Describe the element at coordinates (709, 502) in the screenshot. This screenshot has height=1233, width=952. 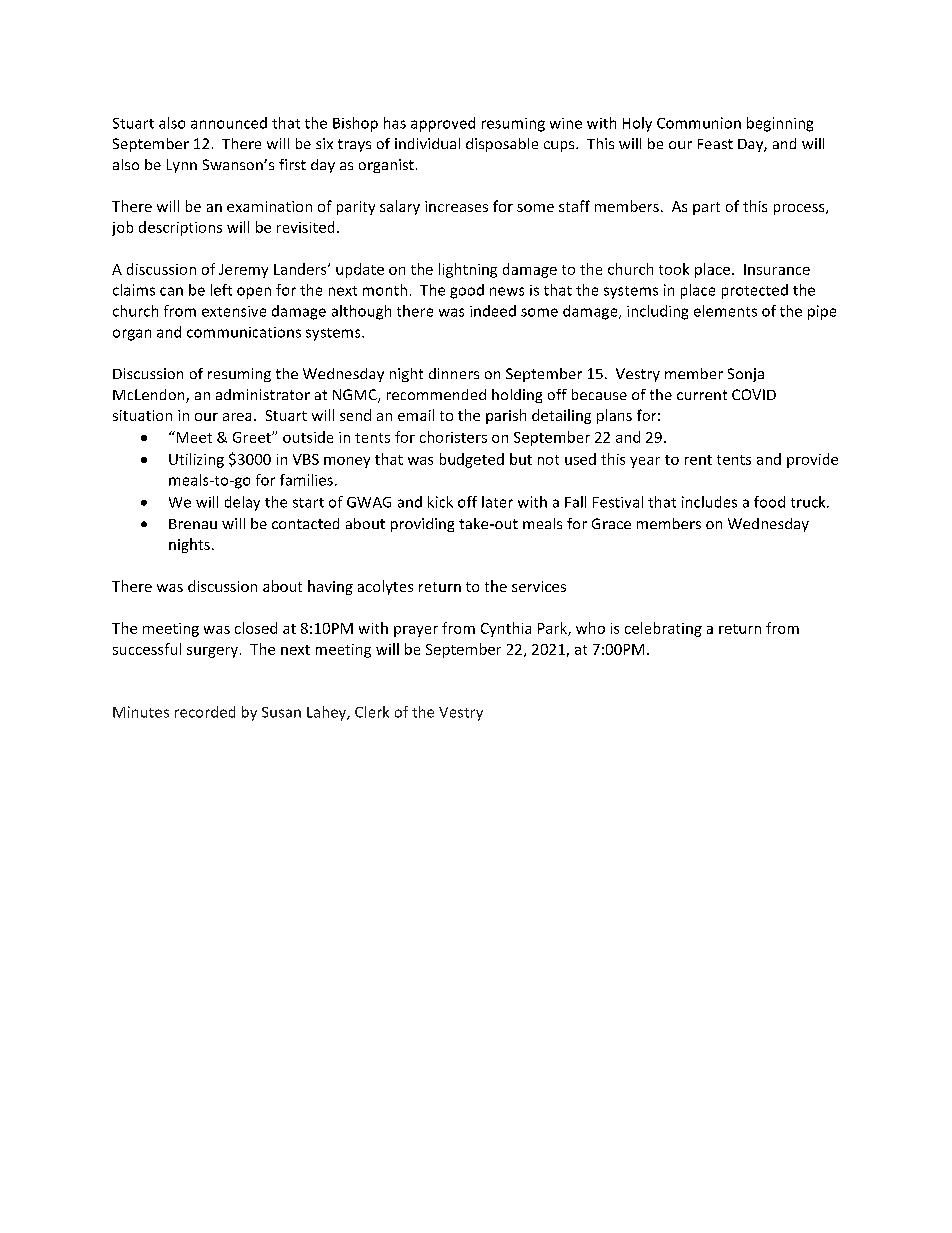
I see `includes` at that location.
